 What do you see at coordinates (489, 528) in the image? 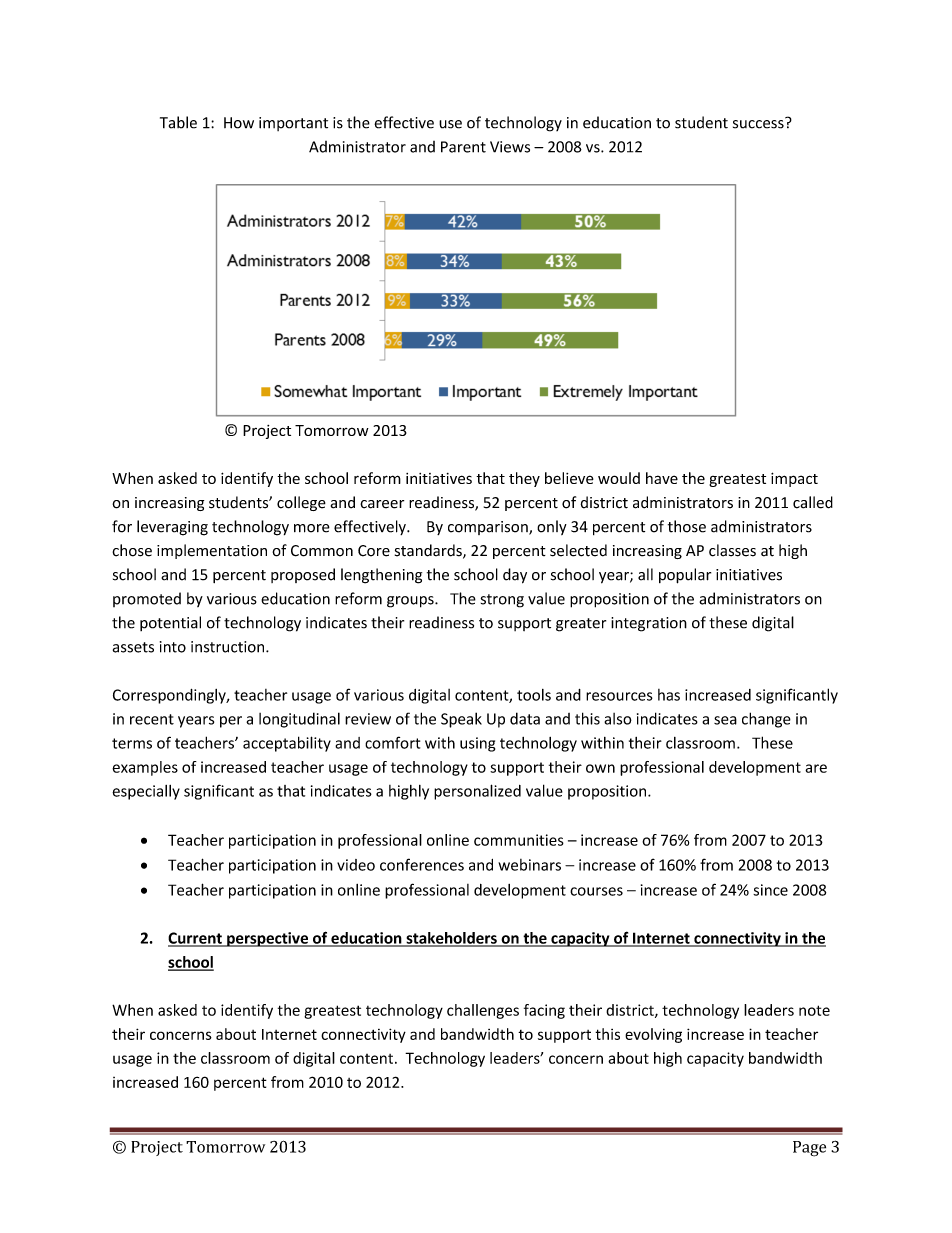
I see `comparison` at bounding box center [489, 528].
